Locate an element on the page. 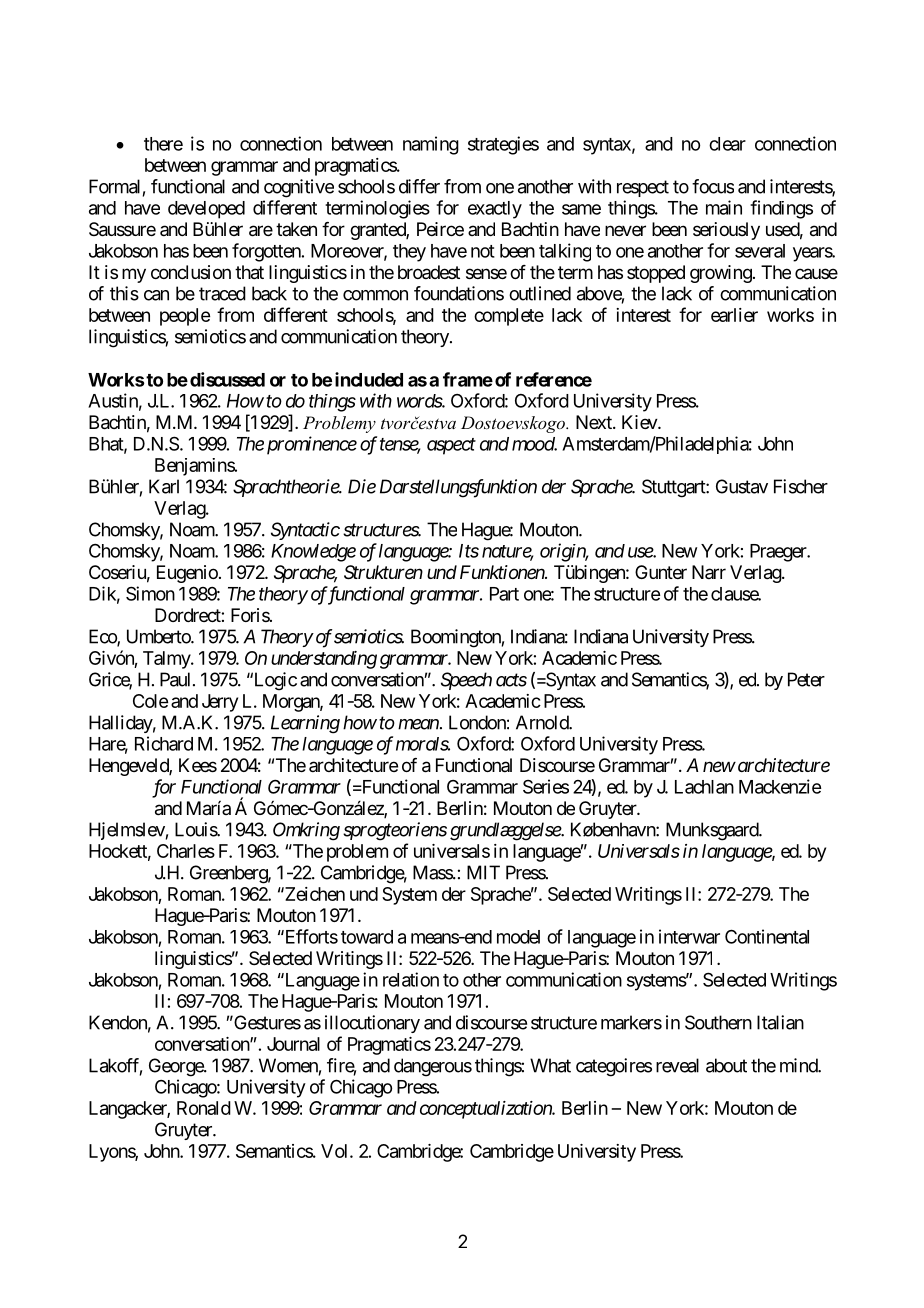 This image has height=1308, width=924. aspect is located at coordinates (451, 446).
